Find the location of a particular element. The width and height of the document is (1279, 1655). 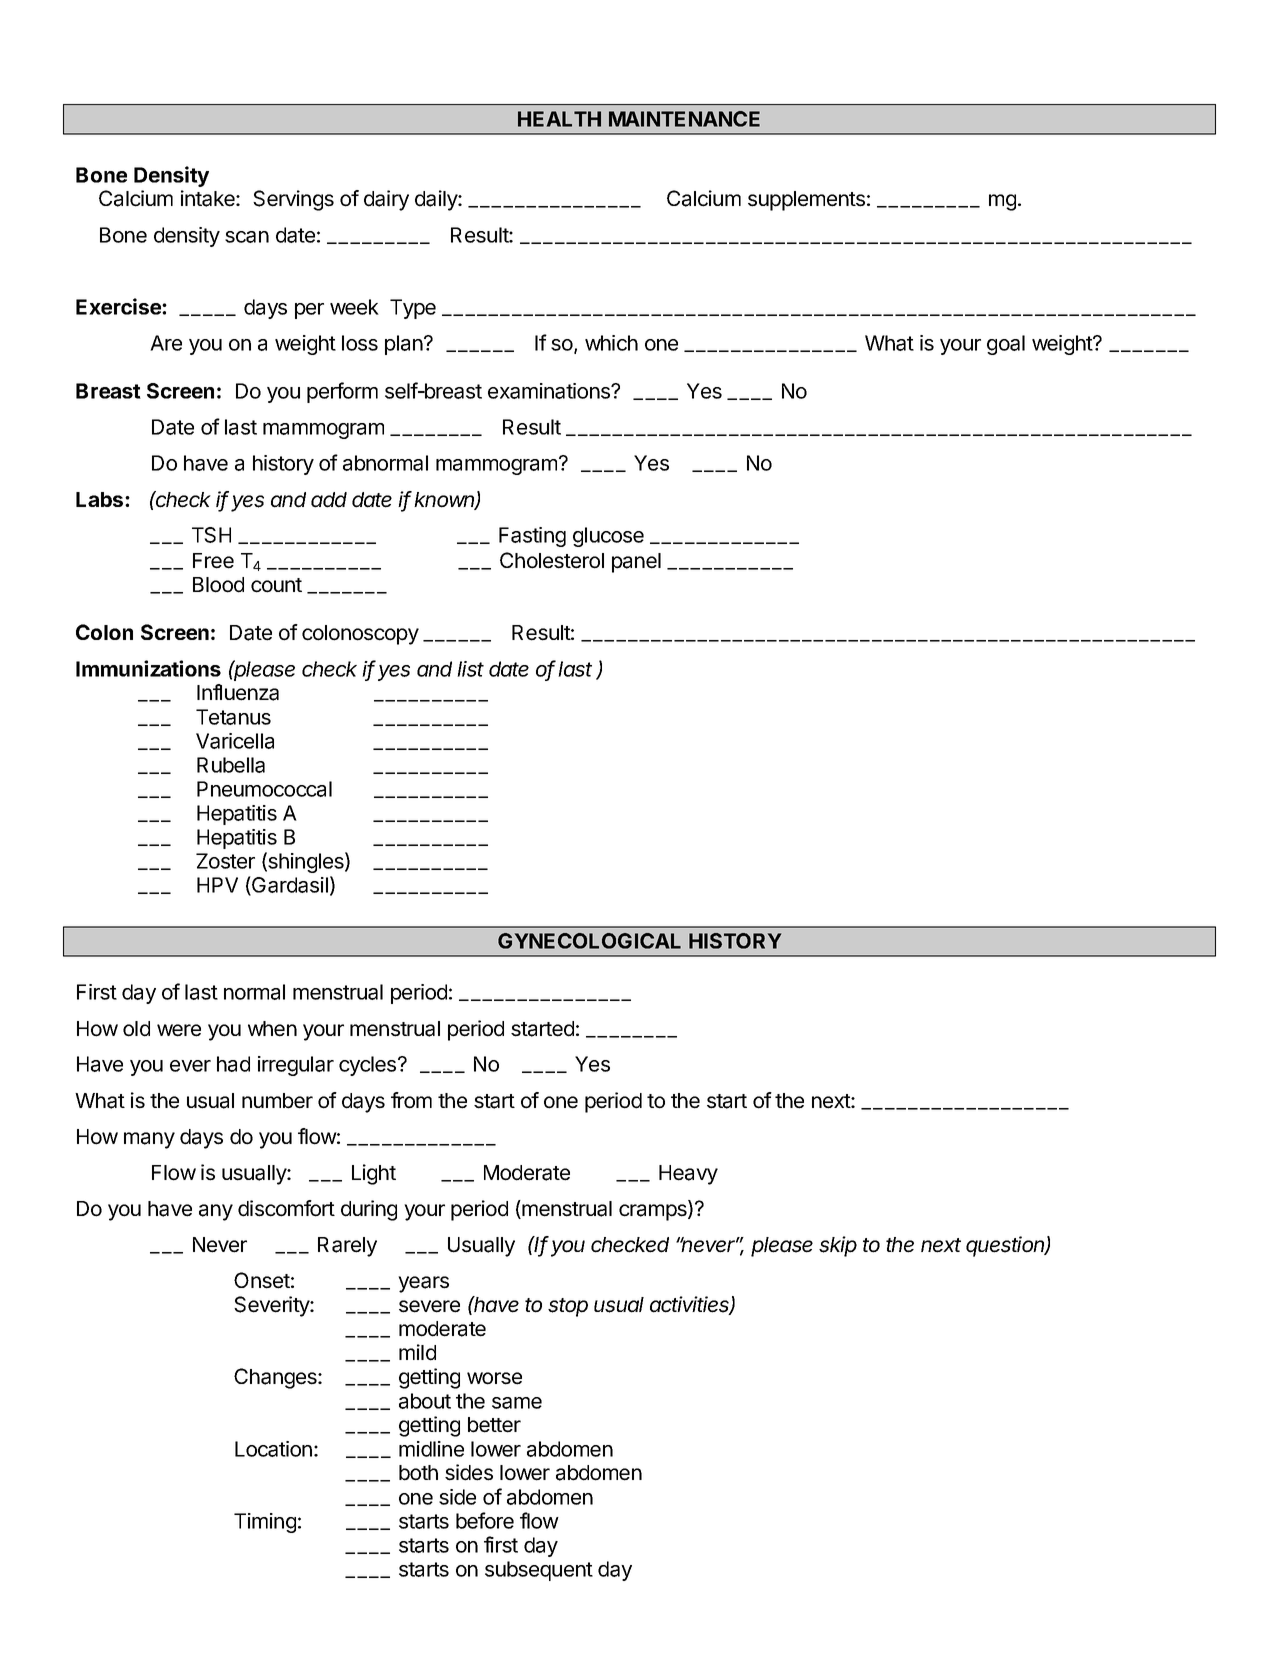

HEALTH is located at coordinates (559, 119).
